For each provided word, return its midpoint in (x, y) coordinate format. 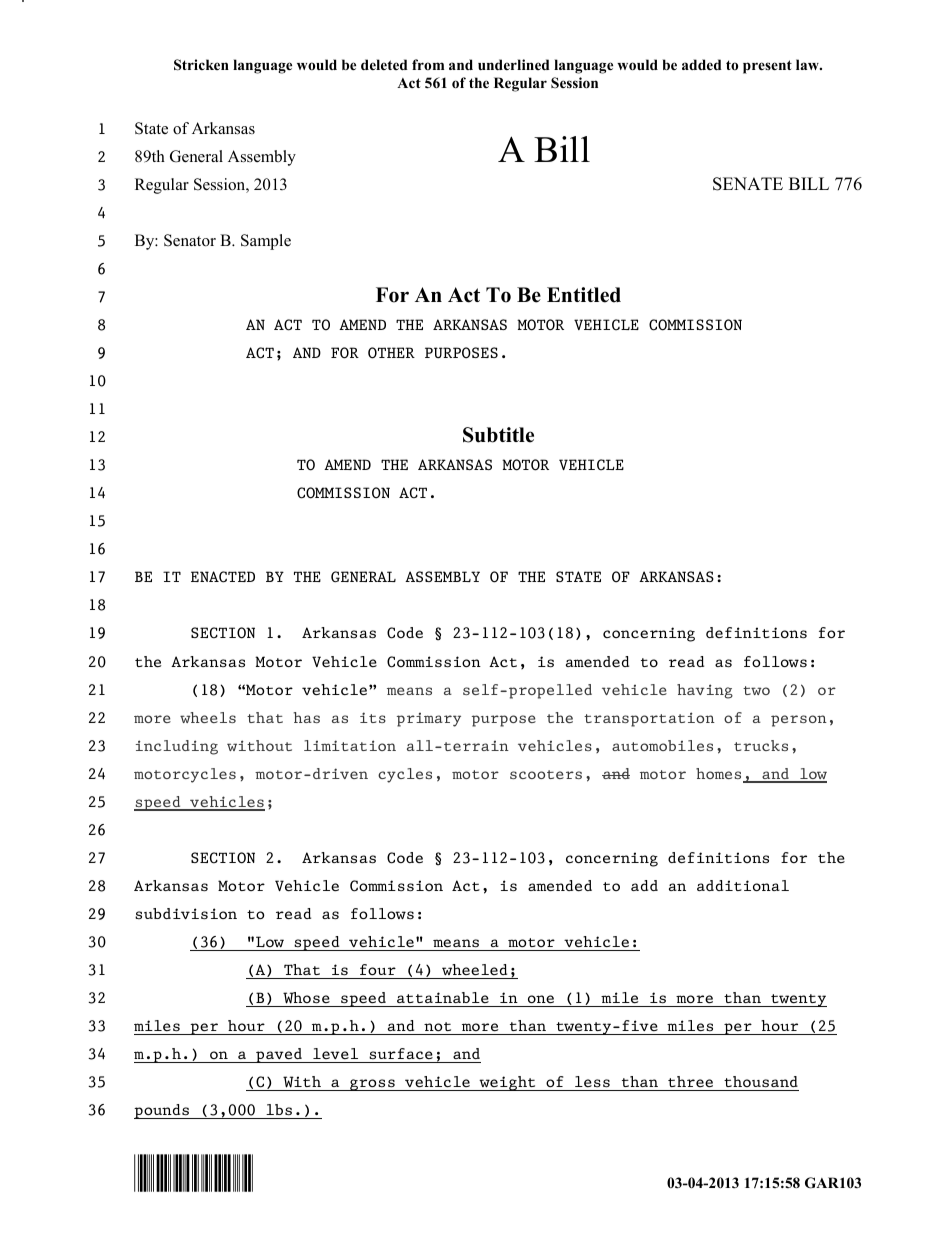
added (702, 64)
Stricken (201, 65)
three (690, 1081)
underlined (514, 64)
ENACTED (223, 577)
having (705, 691)
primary (429, 720)
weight (507, 1083)
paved (279, 1055)
